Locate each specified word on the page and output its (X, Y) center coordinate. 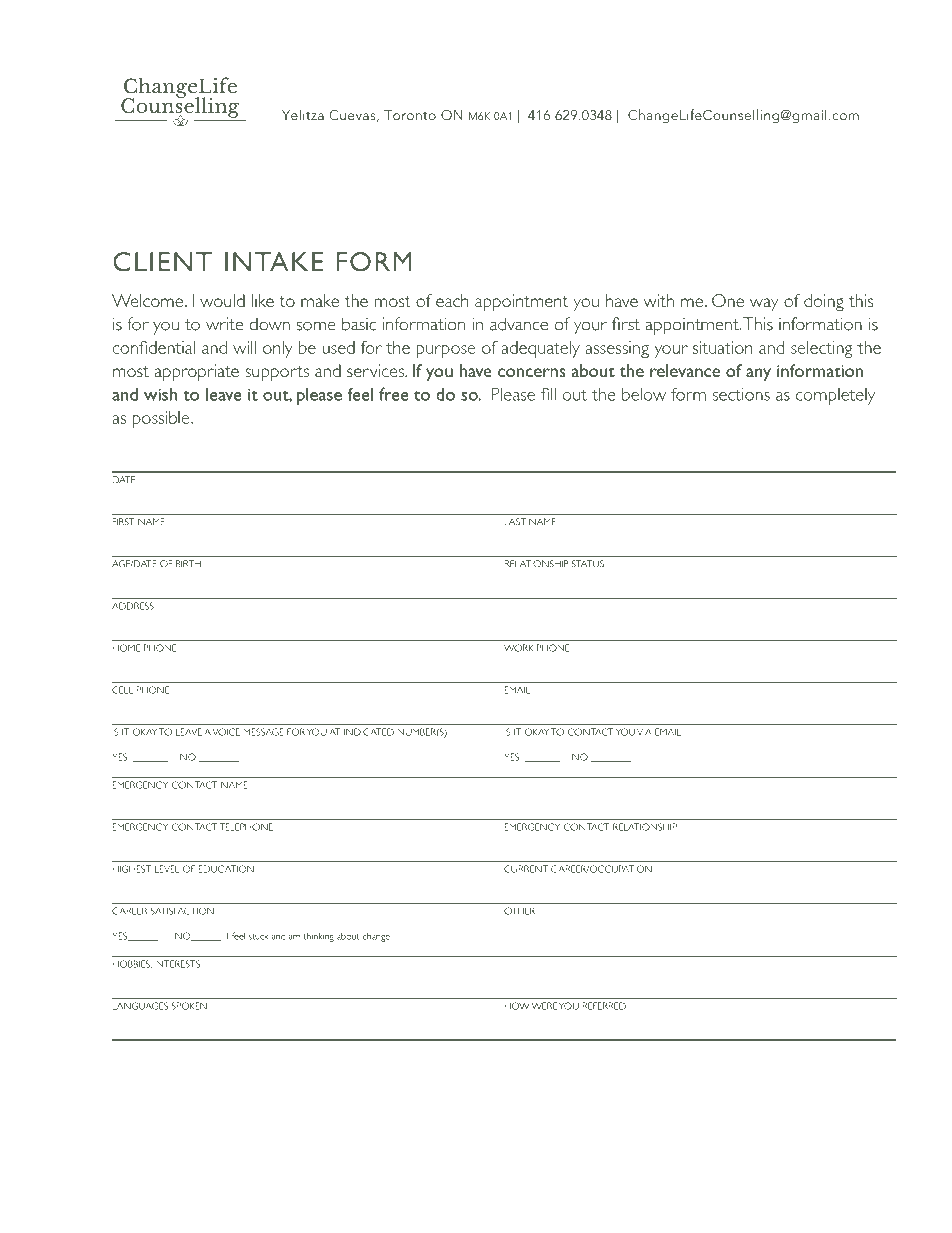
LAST (515, 522)
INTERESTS (177, 964)
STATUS (588, 564)
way (764, 304)
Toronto (410, 115)
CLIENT (162, 262)
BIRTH (188, 564)
